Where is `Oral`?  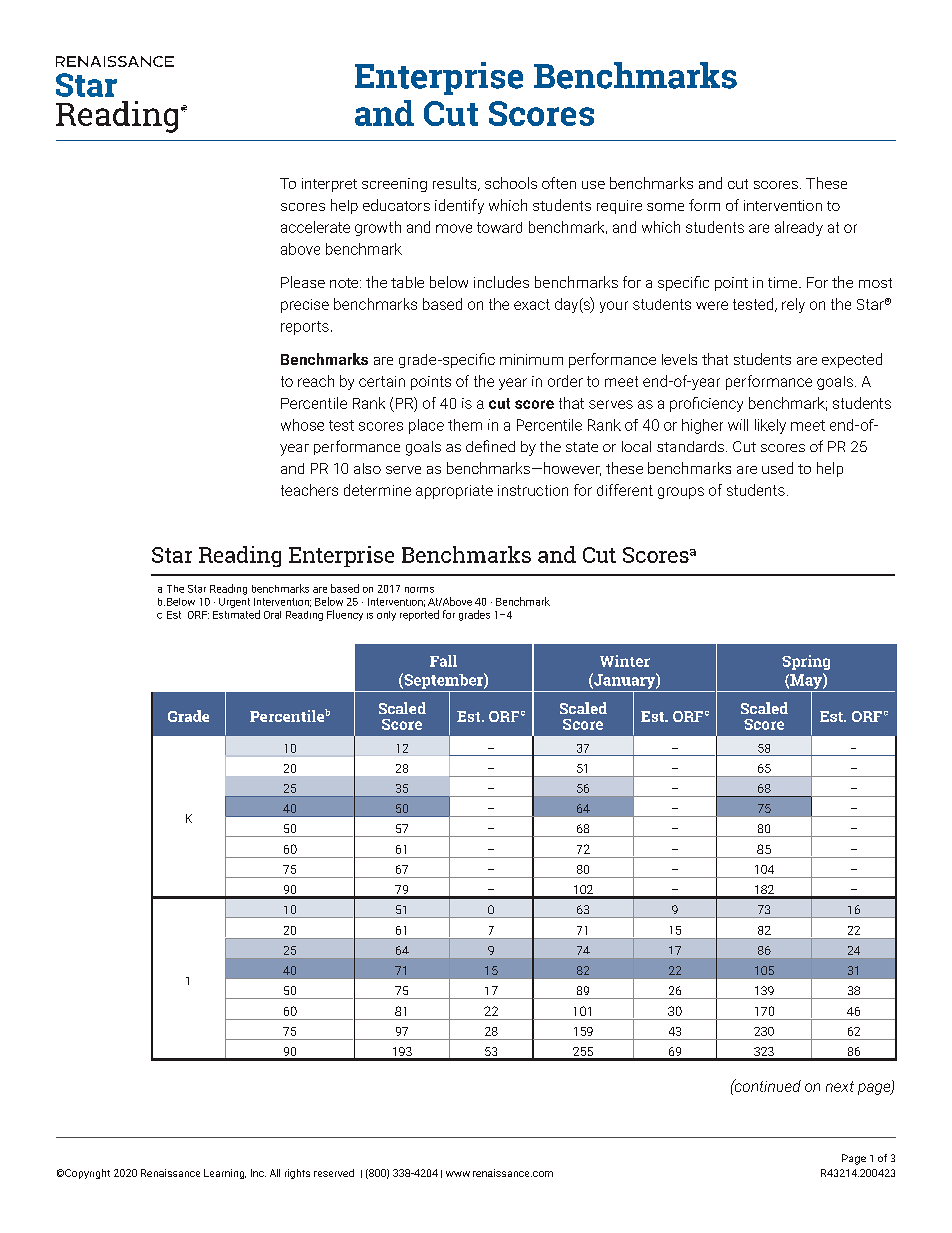
Oral is located at coordinates (272, 615).
